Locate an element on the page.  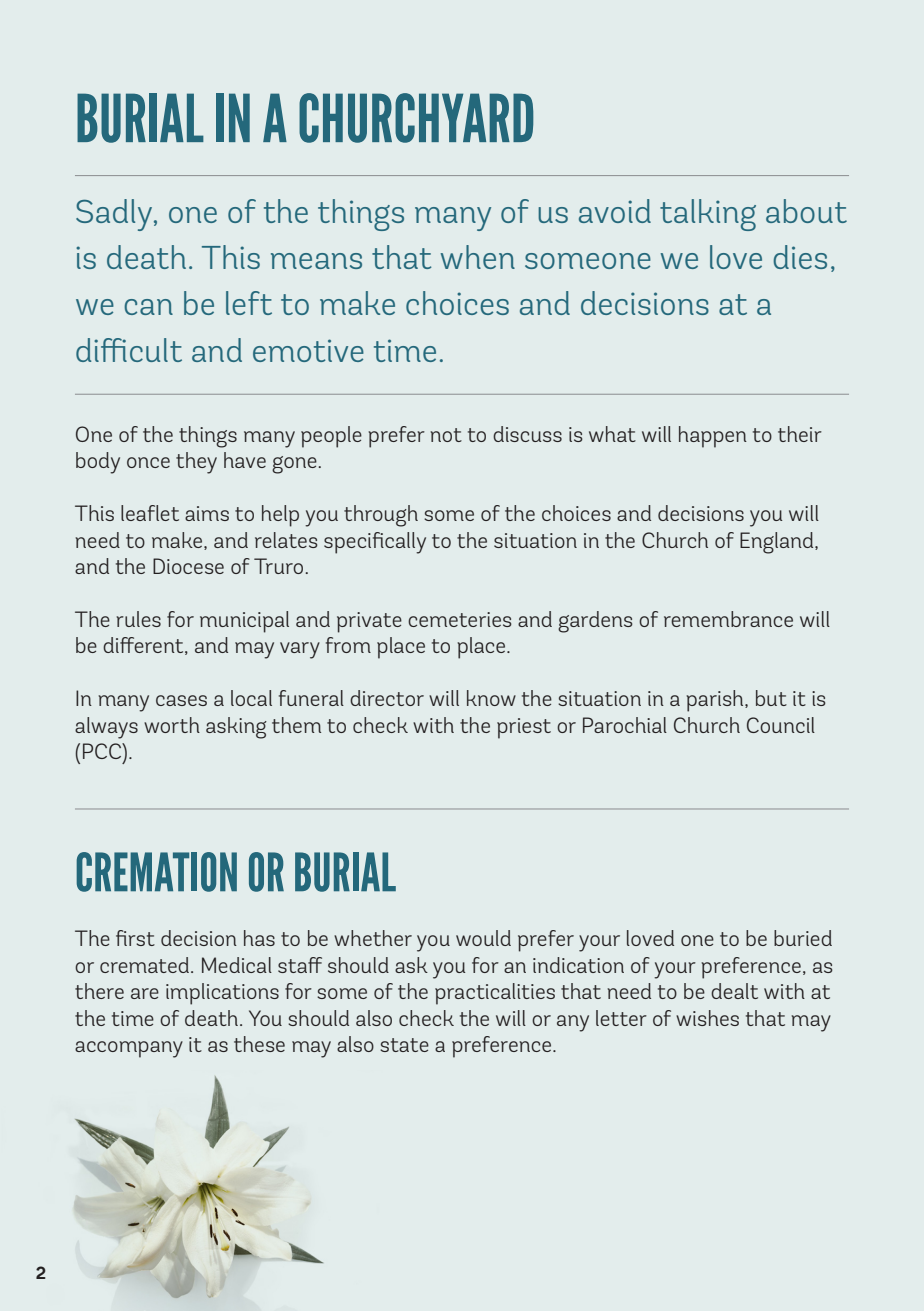
worth is located at coordinates (172, 725).
